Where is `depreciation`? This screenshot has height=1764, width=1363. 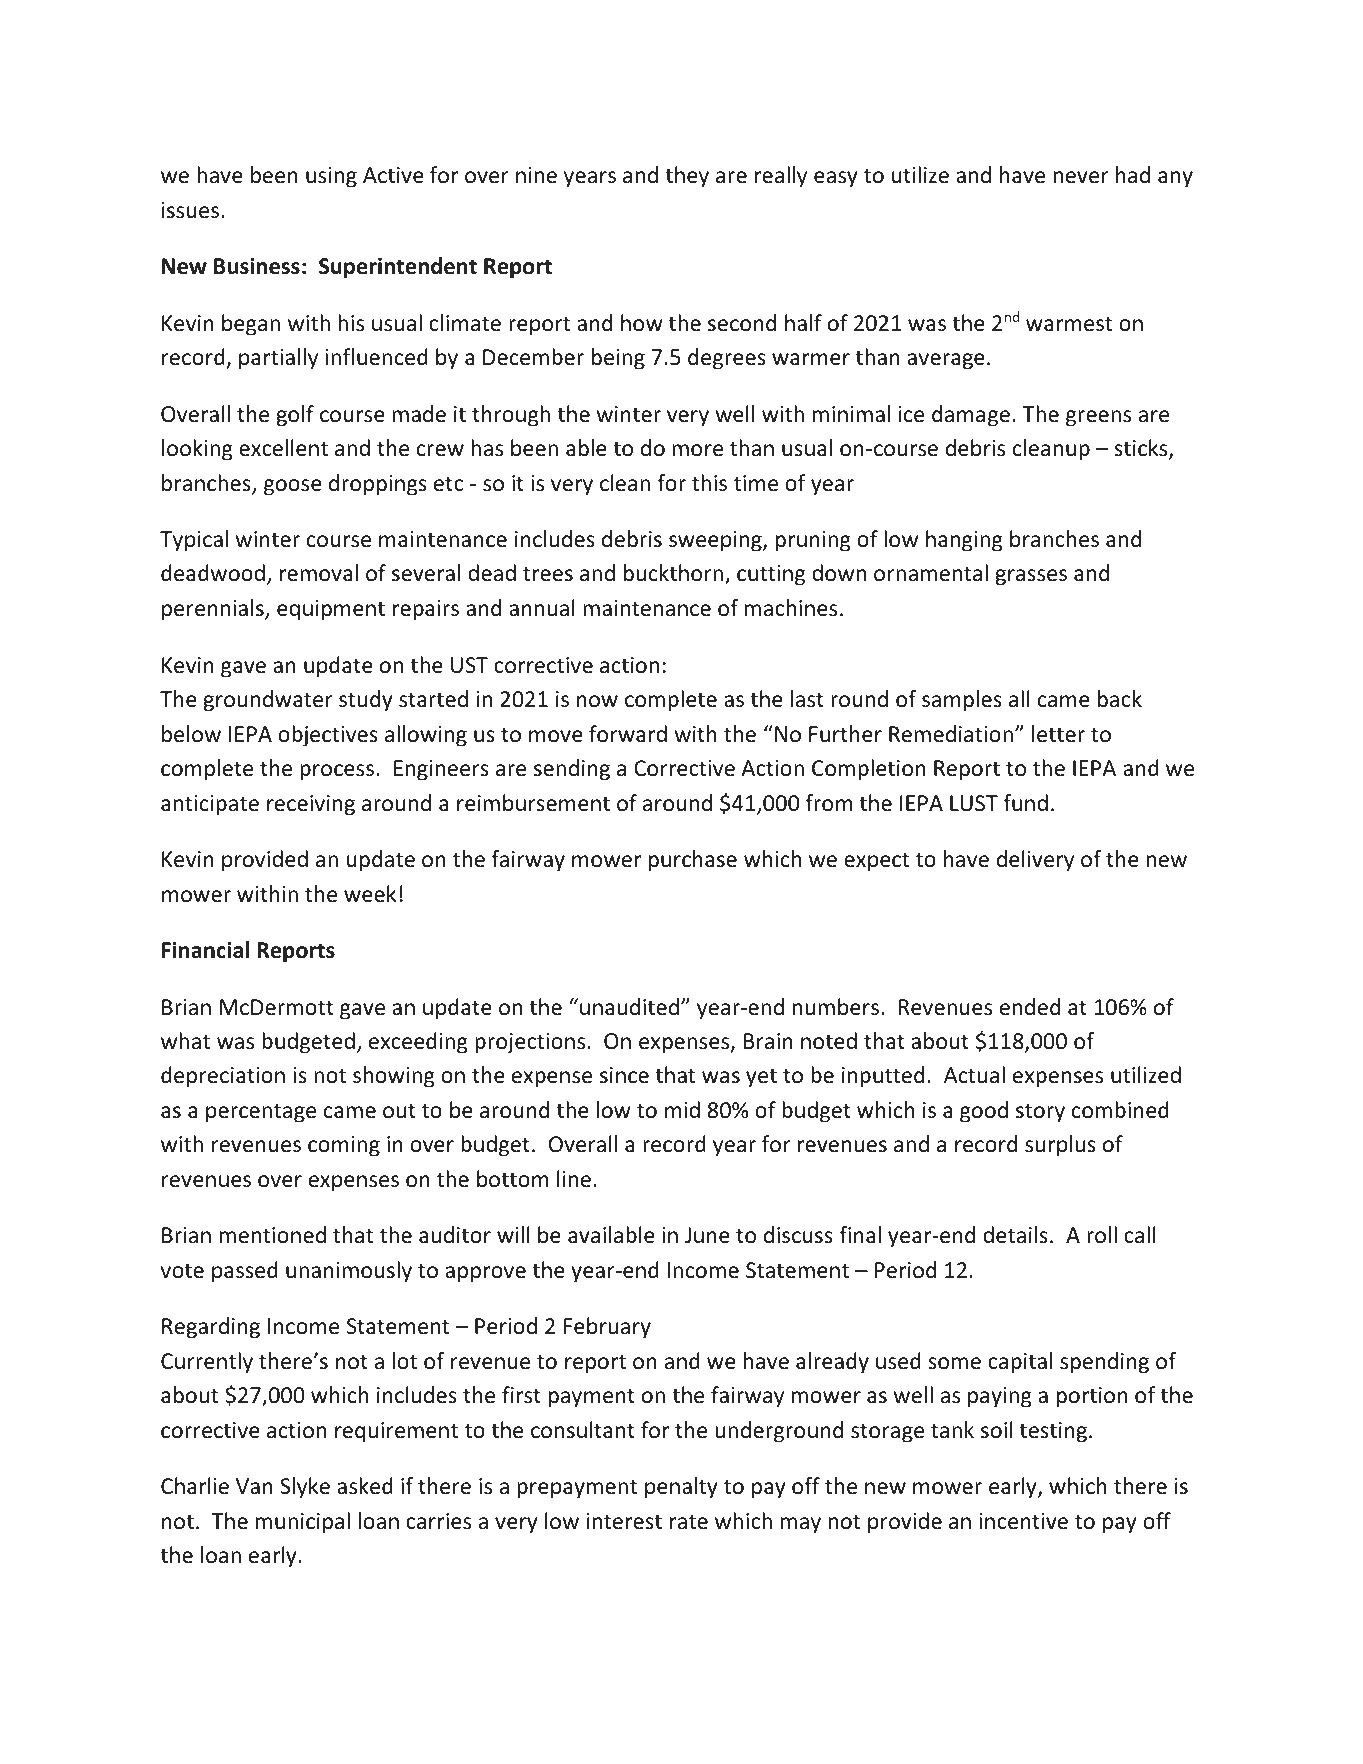
depreciation is located at coordinates (223, 1077).
